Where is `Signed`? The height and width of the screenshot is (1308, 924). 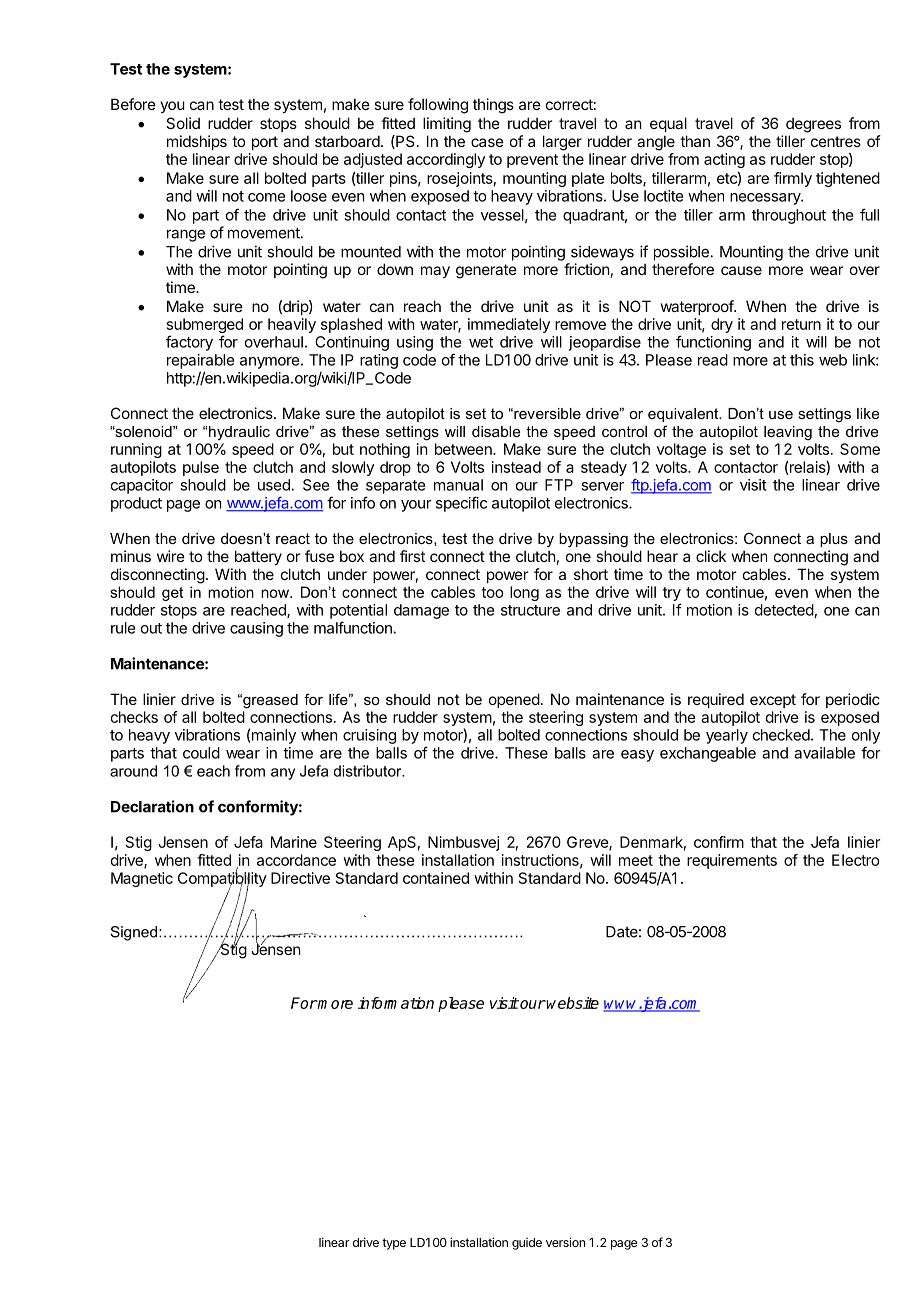
Signed is located at coordinates (135, 933).
